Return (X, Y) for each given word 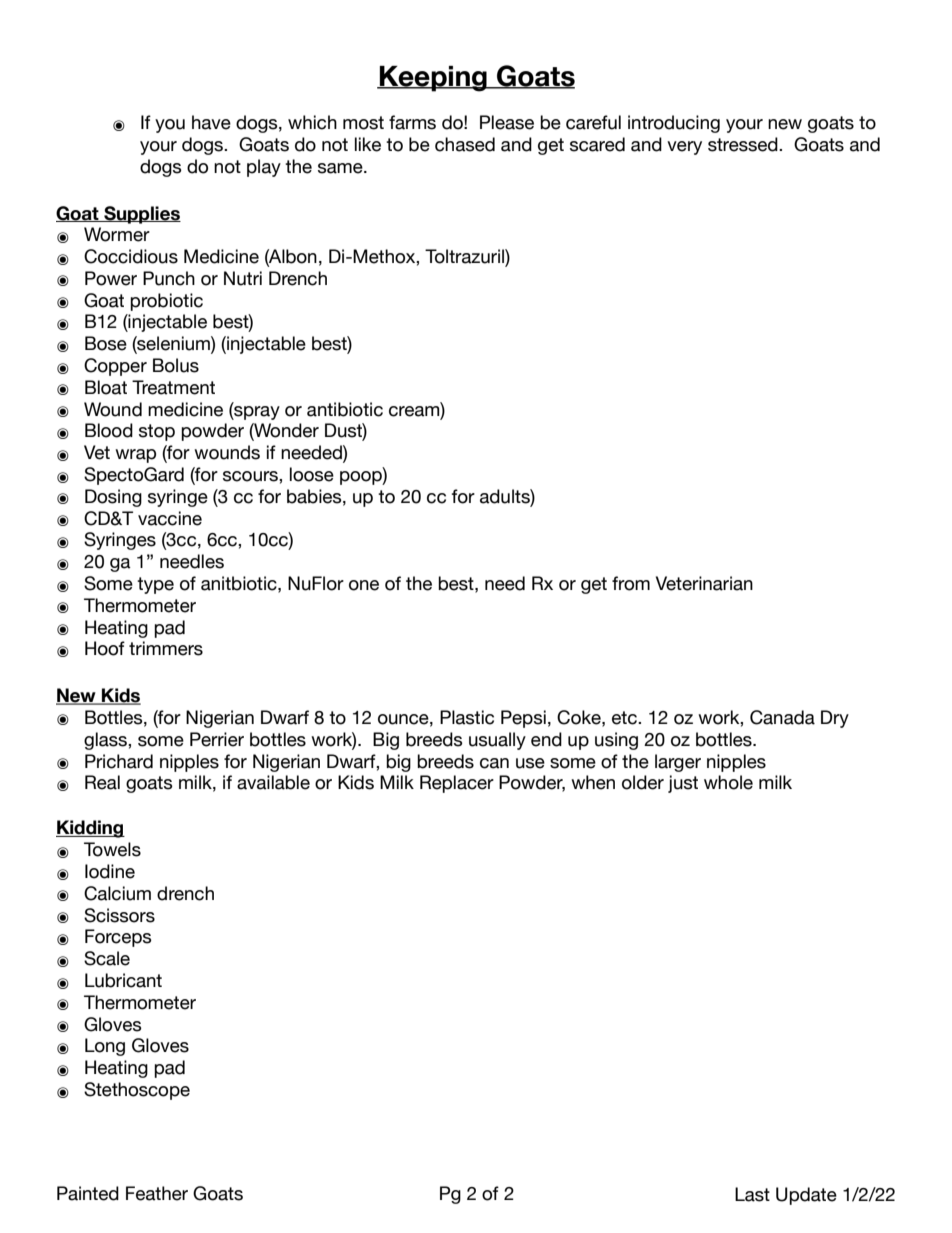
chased (465, 144)
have (211, 122)
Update (806, 1196)
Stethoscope (137, 1091)
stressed (744, 144)
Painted (88, 1193)
